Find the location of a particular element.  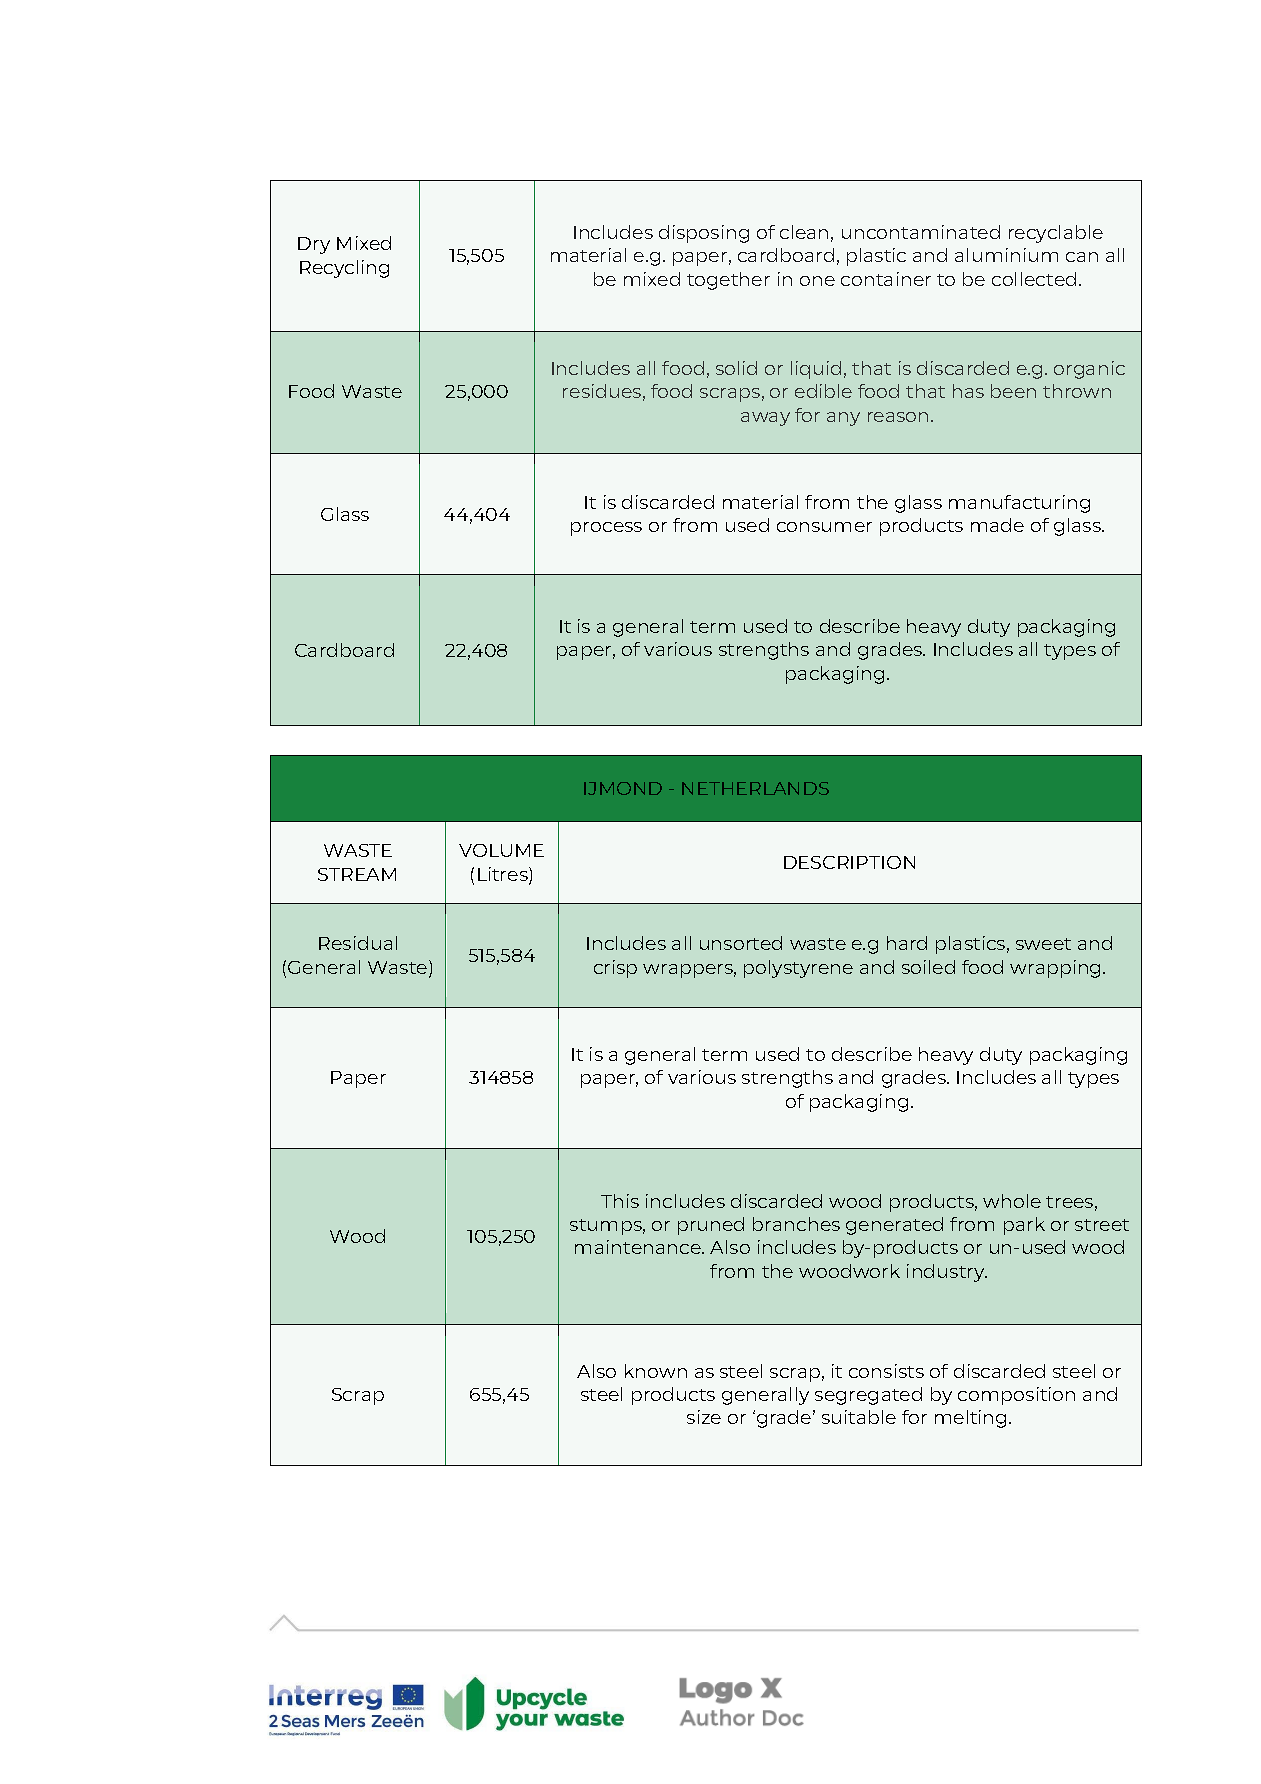

sweet is located at coordinates (1043, 944).
